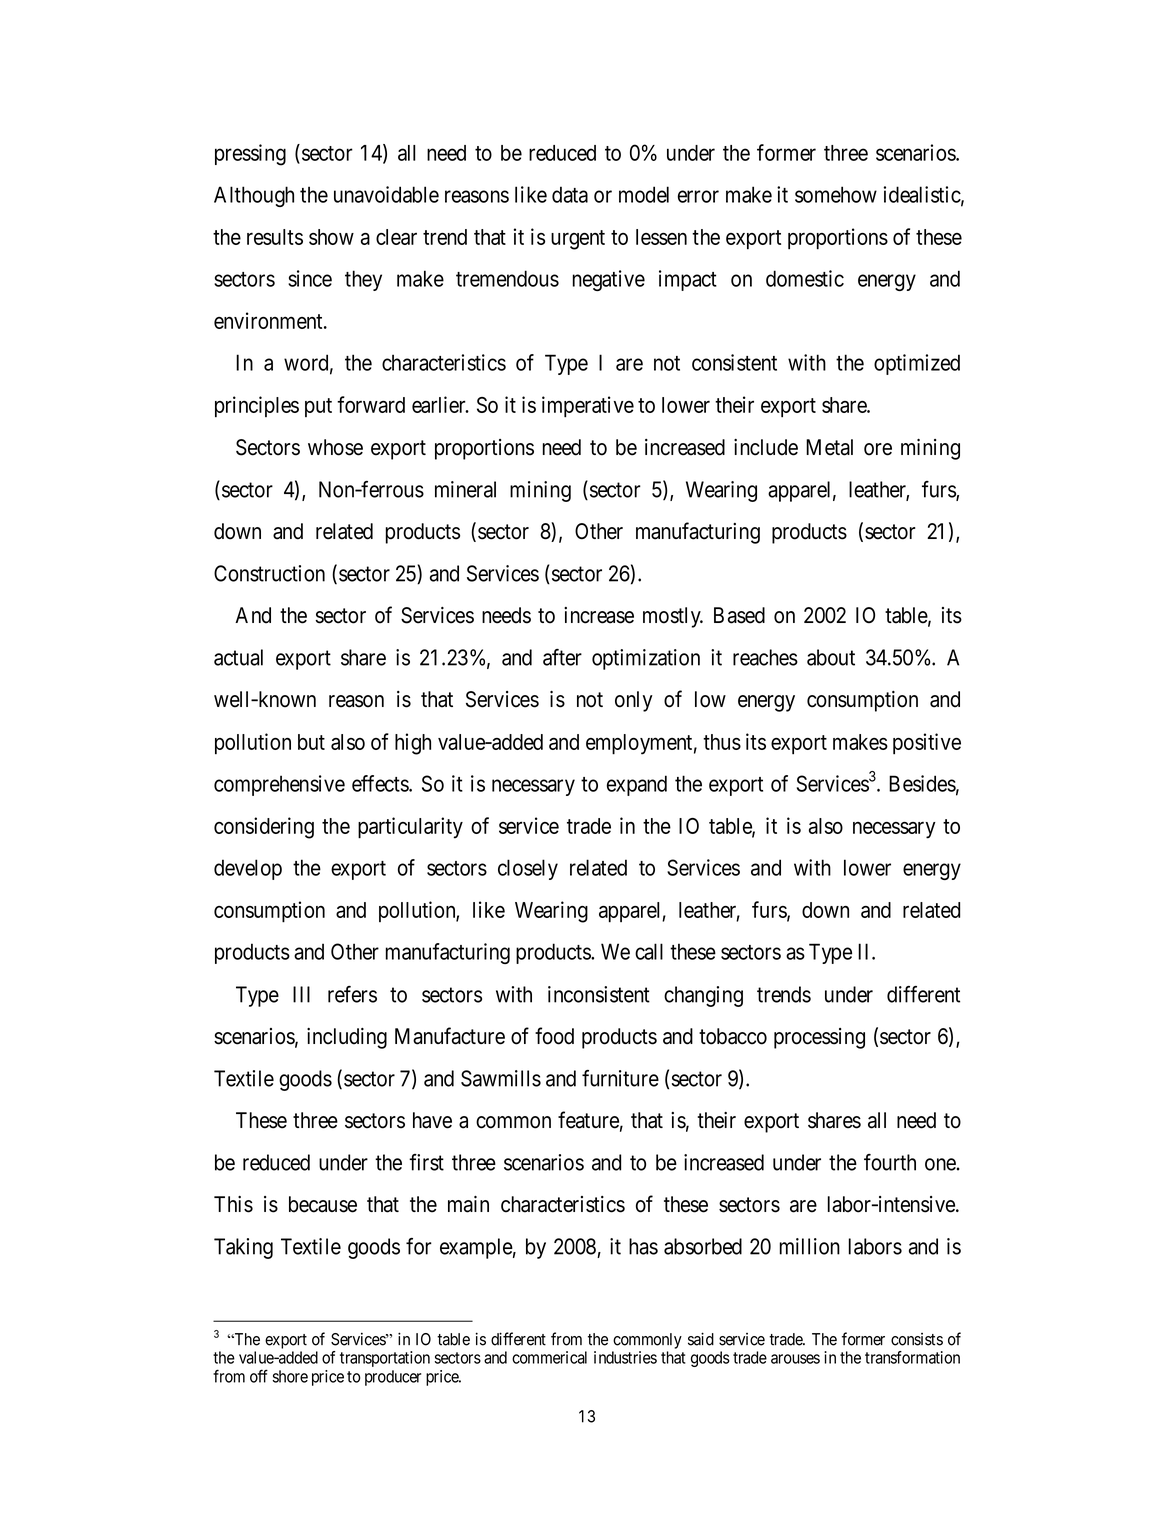  What do you see at coordinates (836, 194) in the screenshot?
I see `somehow` at bounding box center [836, 194].
